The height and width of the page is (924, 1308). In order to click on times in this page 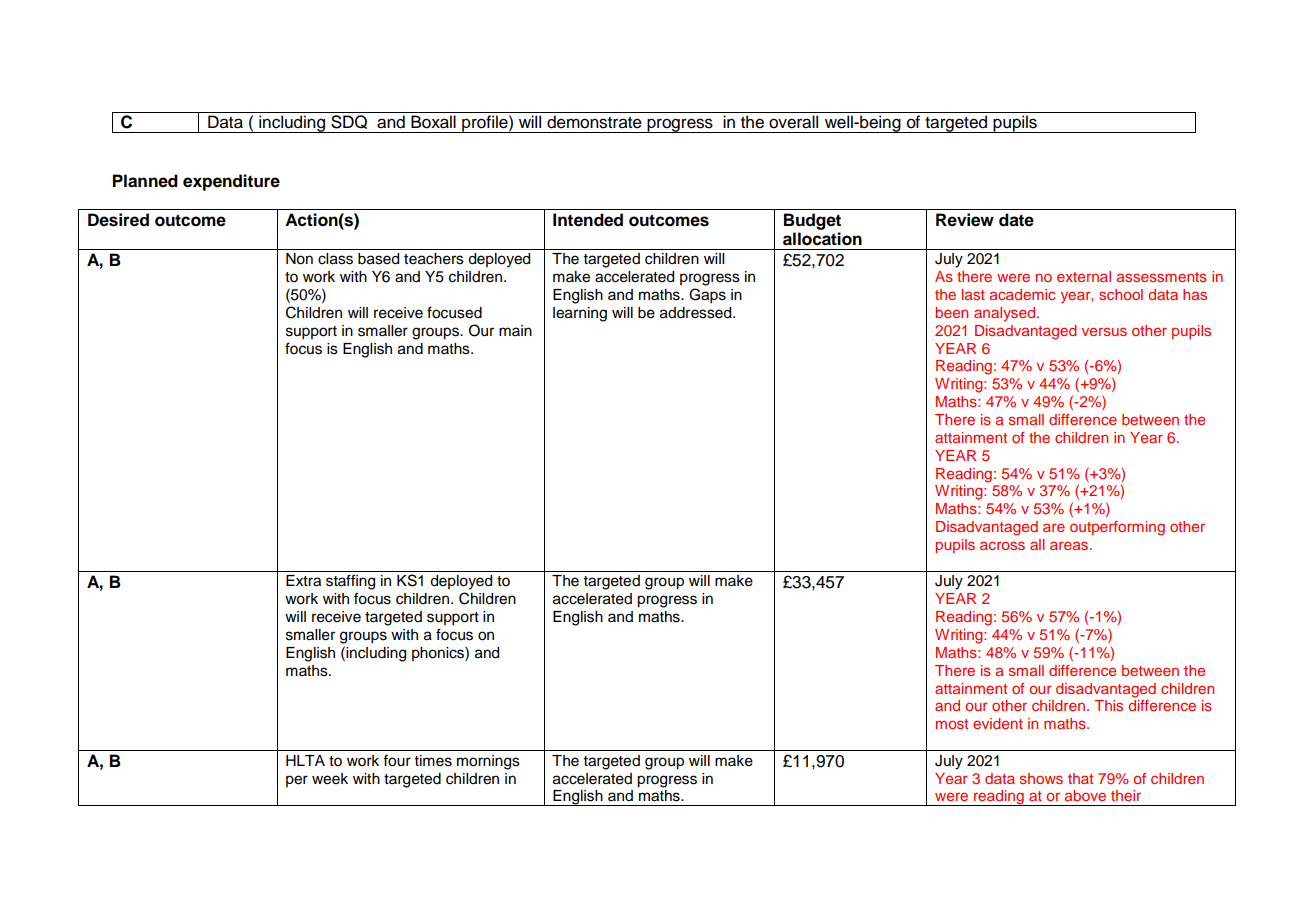, I will do `click(433, 761)`.
